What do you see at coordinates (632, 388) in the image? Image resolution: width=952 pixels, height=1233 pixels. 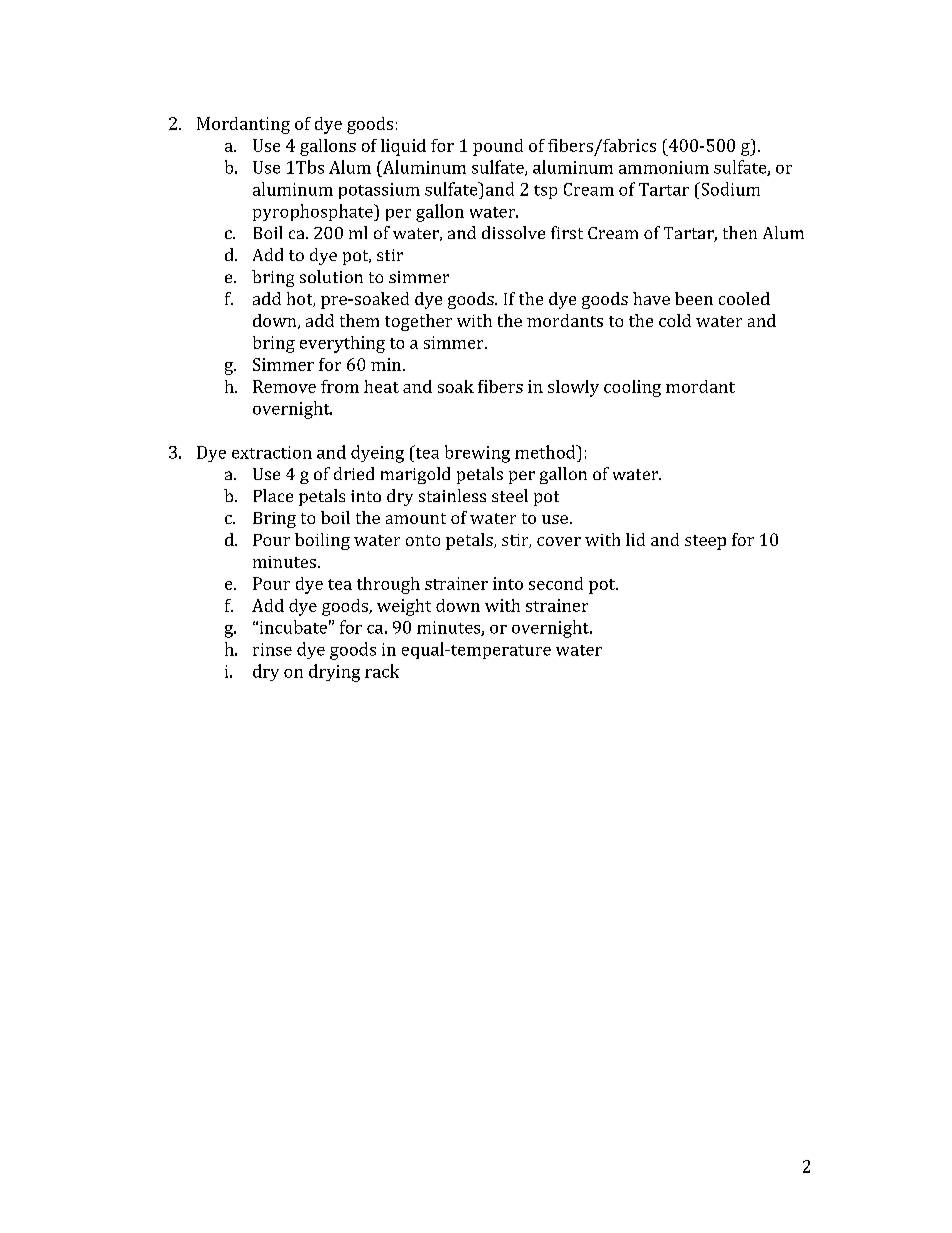 I see `cooling` at bounding box center [632, 388].
